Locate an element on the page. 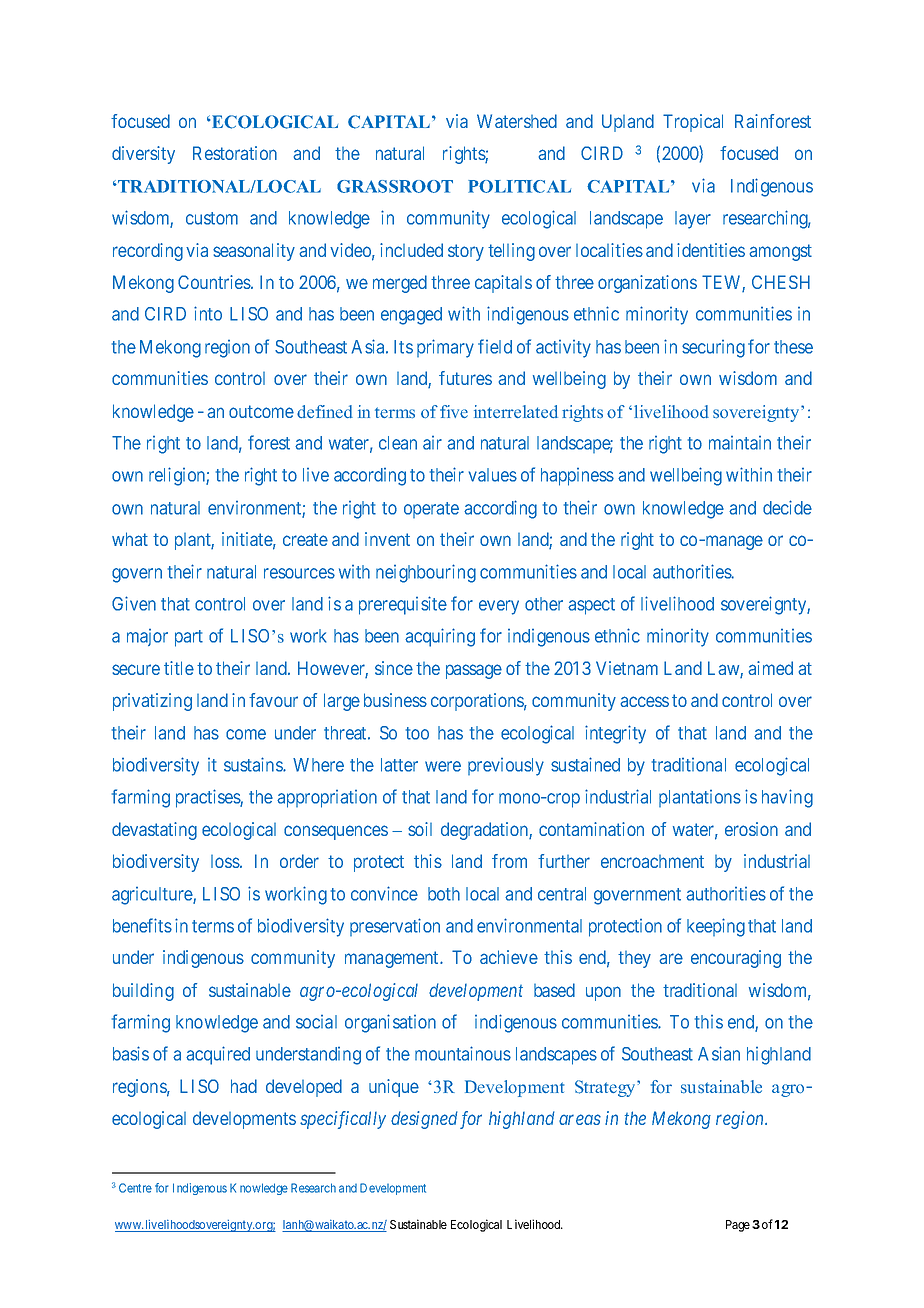 The image size is (924, 1308). Centre is located at coordinates (135, 1188).
